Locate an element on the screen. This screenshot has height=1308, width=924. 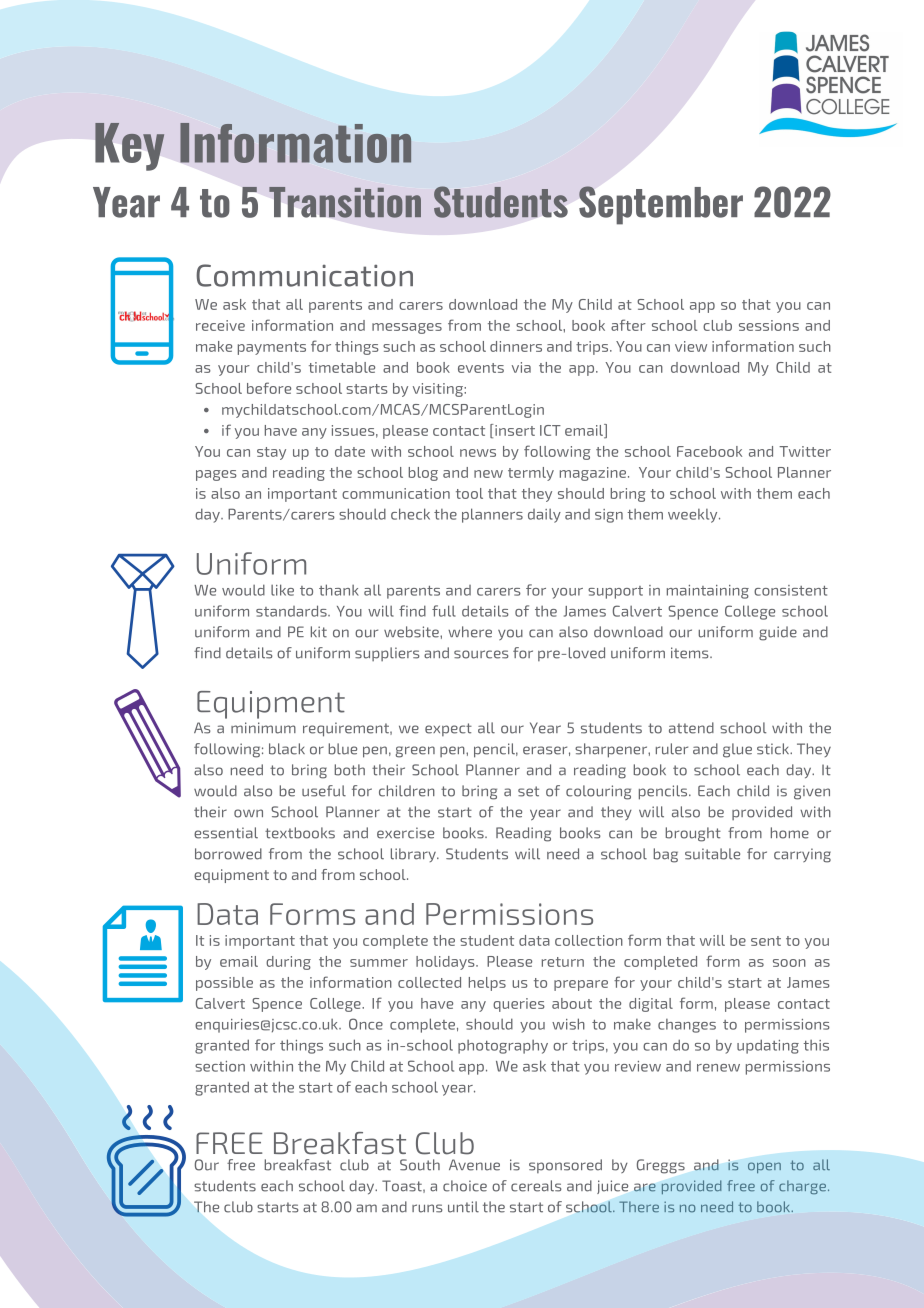
section is located at coordinates (220, 1066).
